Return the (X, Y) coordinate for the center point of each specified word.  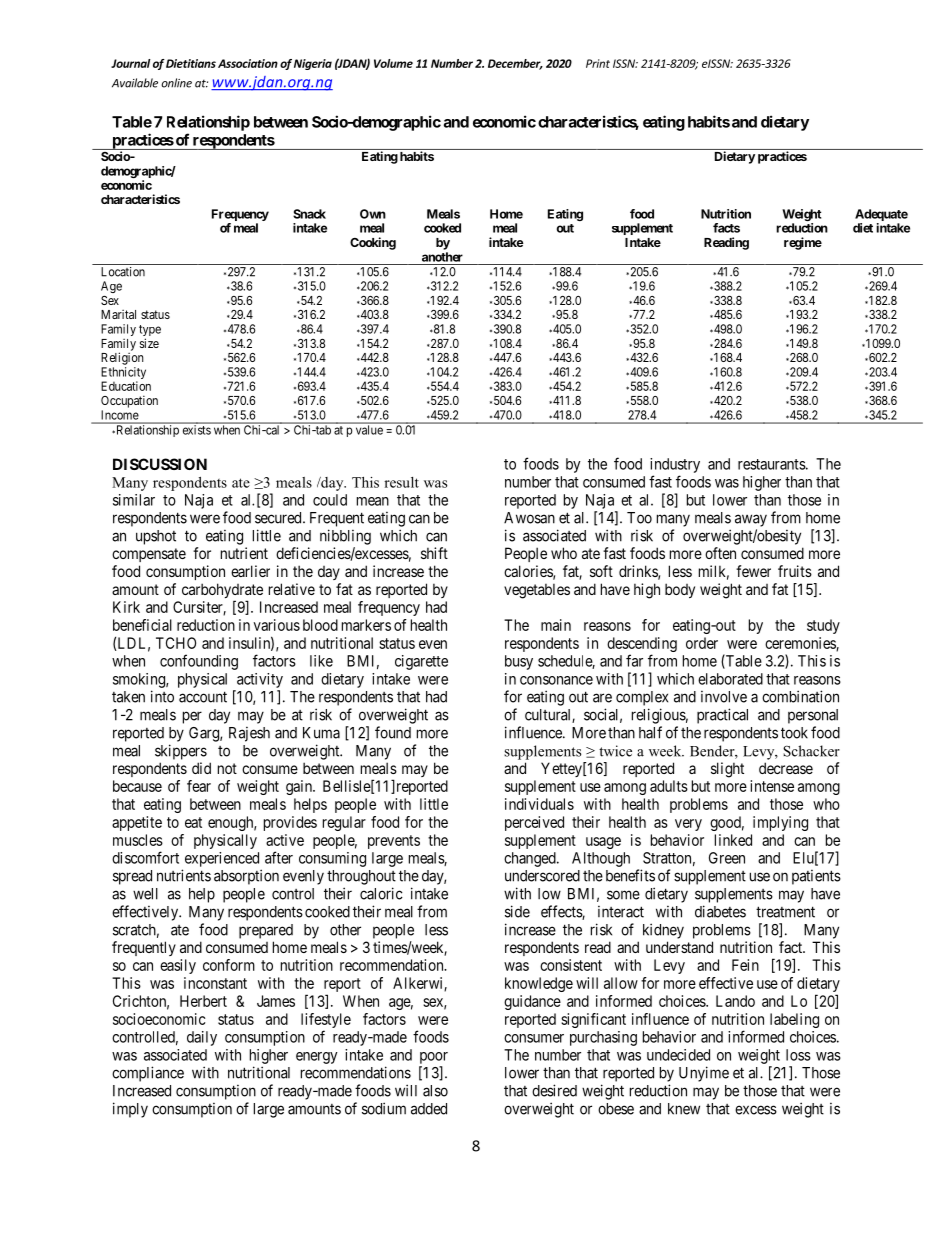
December (515, 64)
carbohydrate (222, 592)
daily (202, 1038)
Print (598, 63)
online (176, 83)
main (556, 625)
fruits (795, 571)
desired (554, 1090)
